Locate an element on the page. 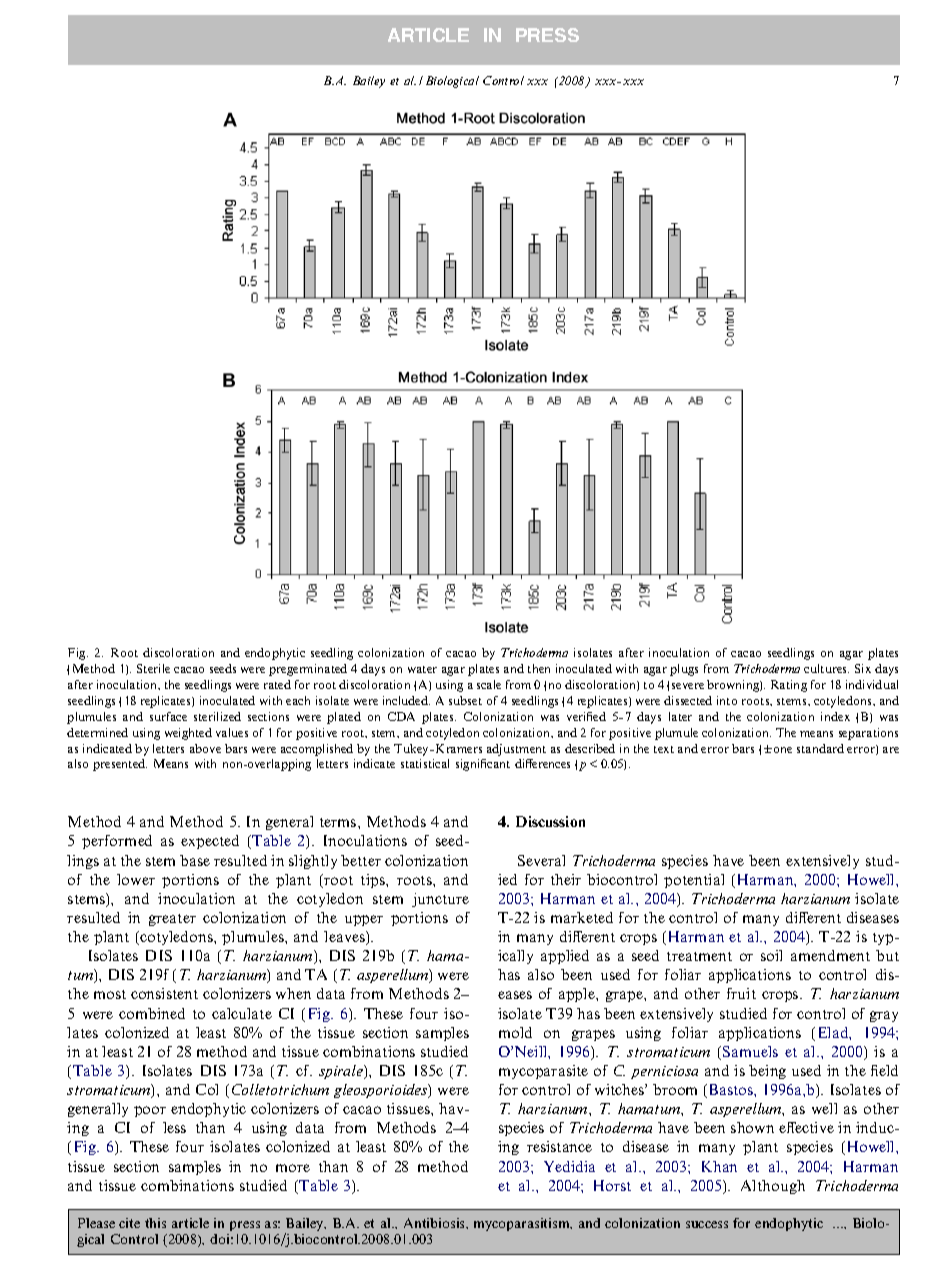 Image resolution: width=952 pixels, height=1270 pixels. Although is located at coordinates (773, 1187).
